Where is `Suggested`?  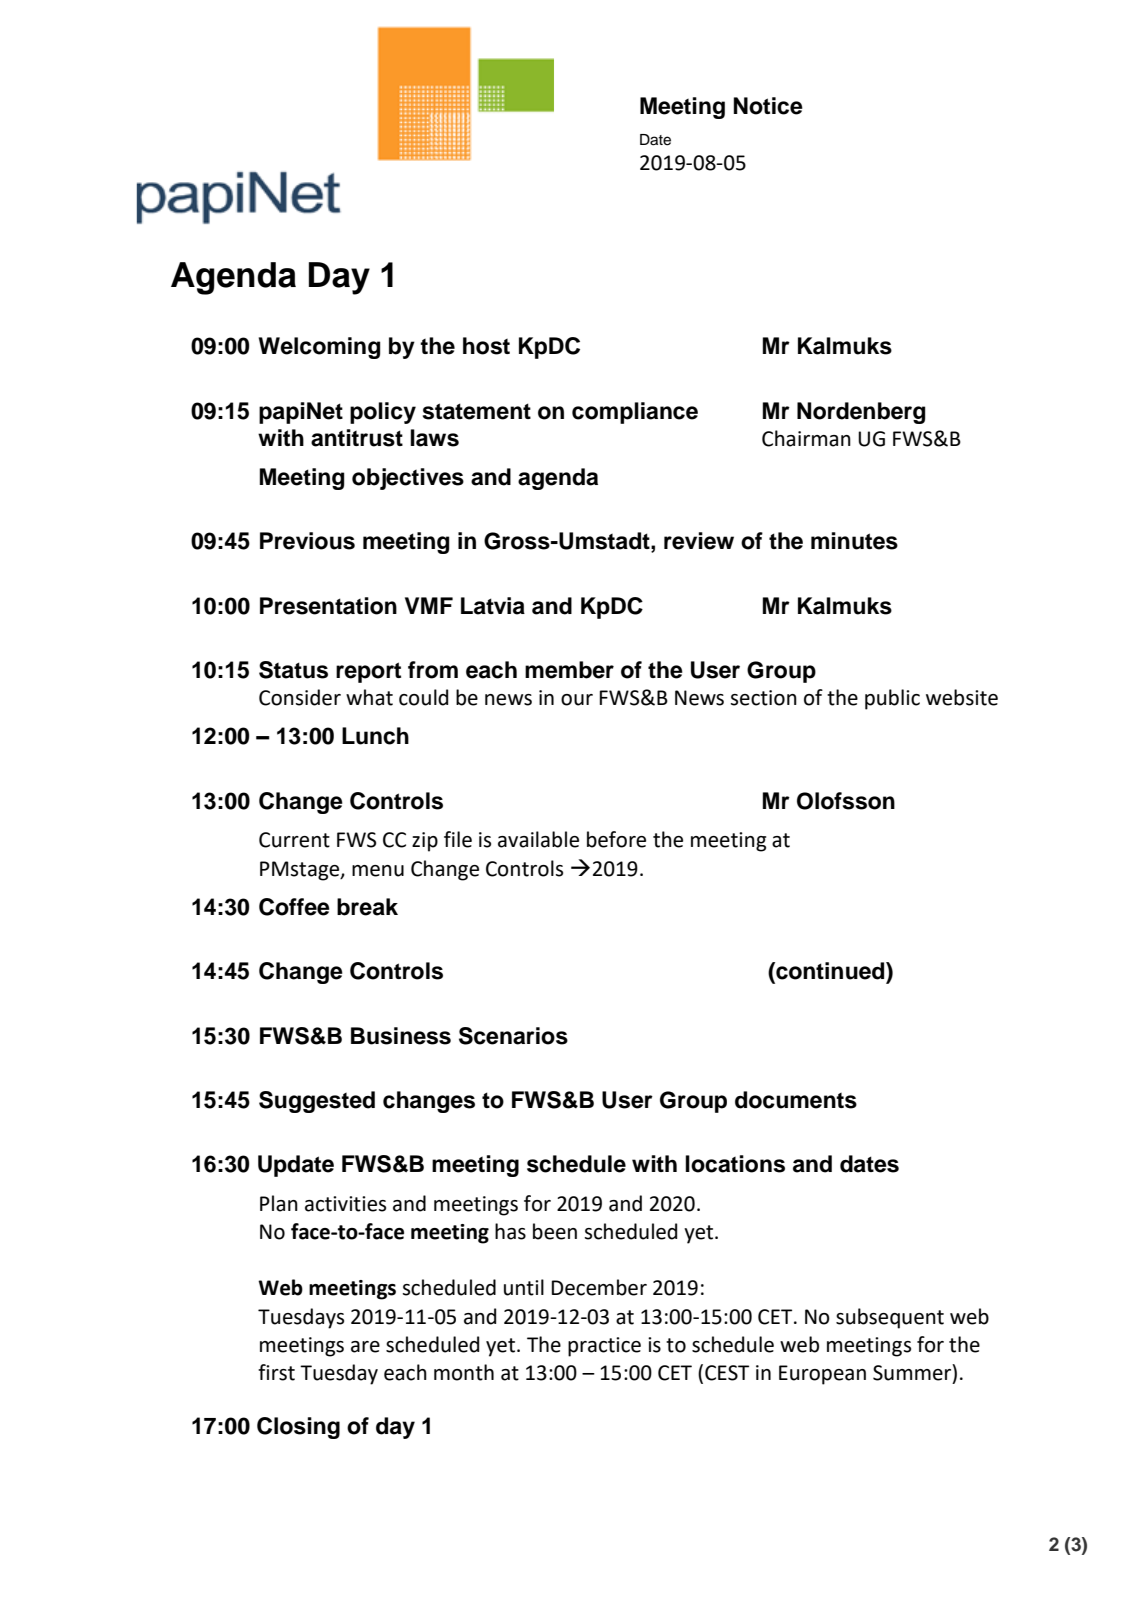
Suggested is located at coordinates (317, 1102).
